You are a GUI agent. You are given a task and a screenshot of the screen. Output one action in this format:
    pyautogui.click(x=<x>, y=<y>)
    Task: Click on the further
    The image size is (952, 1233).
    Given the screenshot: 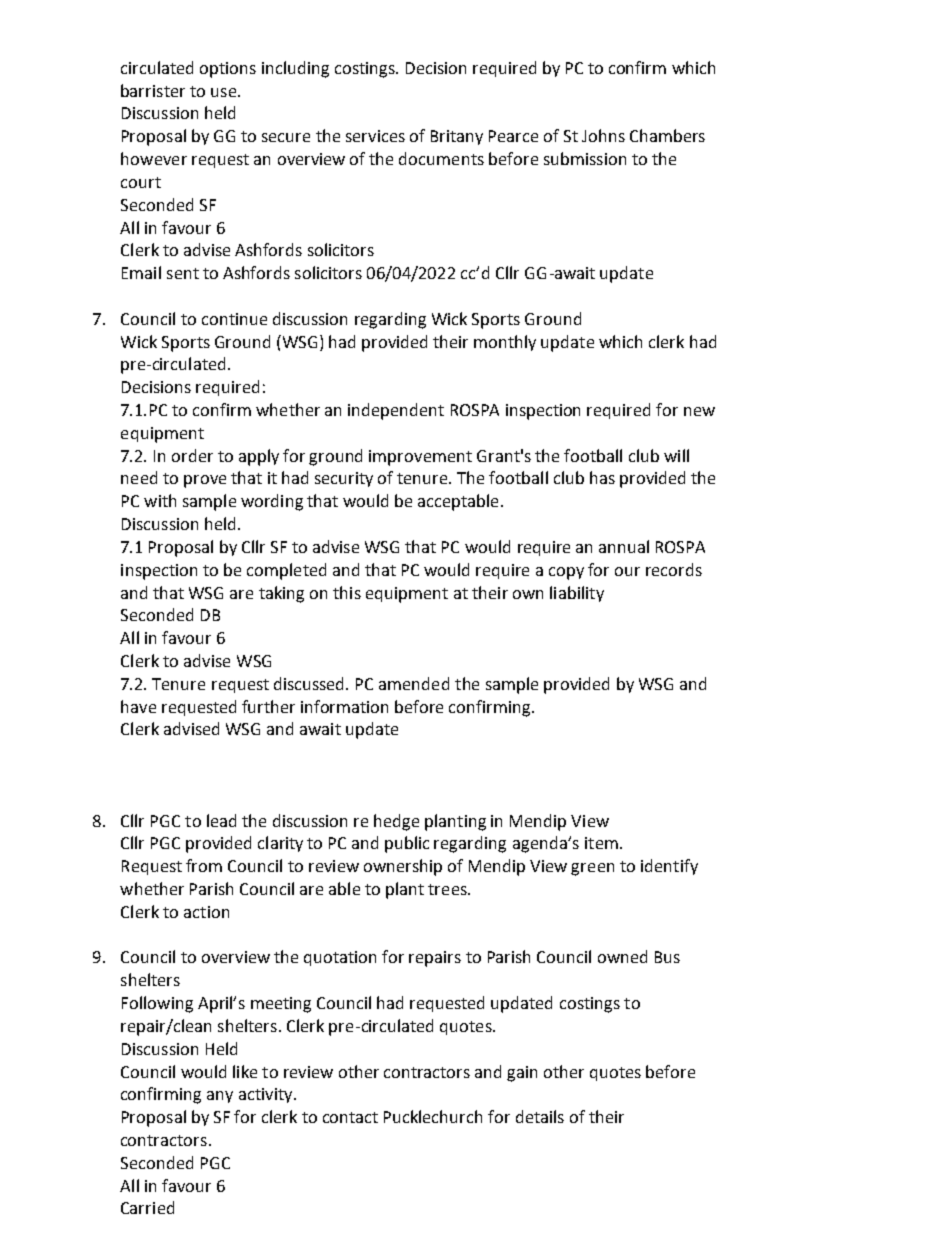 What is the action you would take?
    pyautogui.click(x=268, y=706)
